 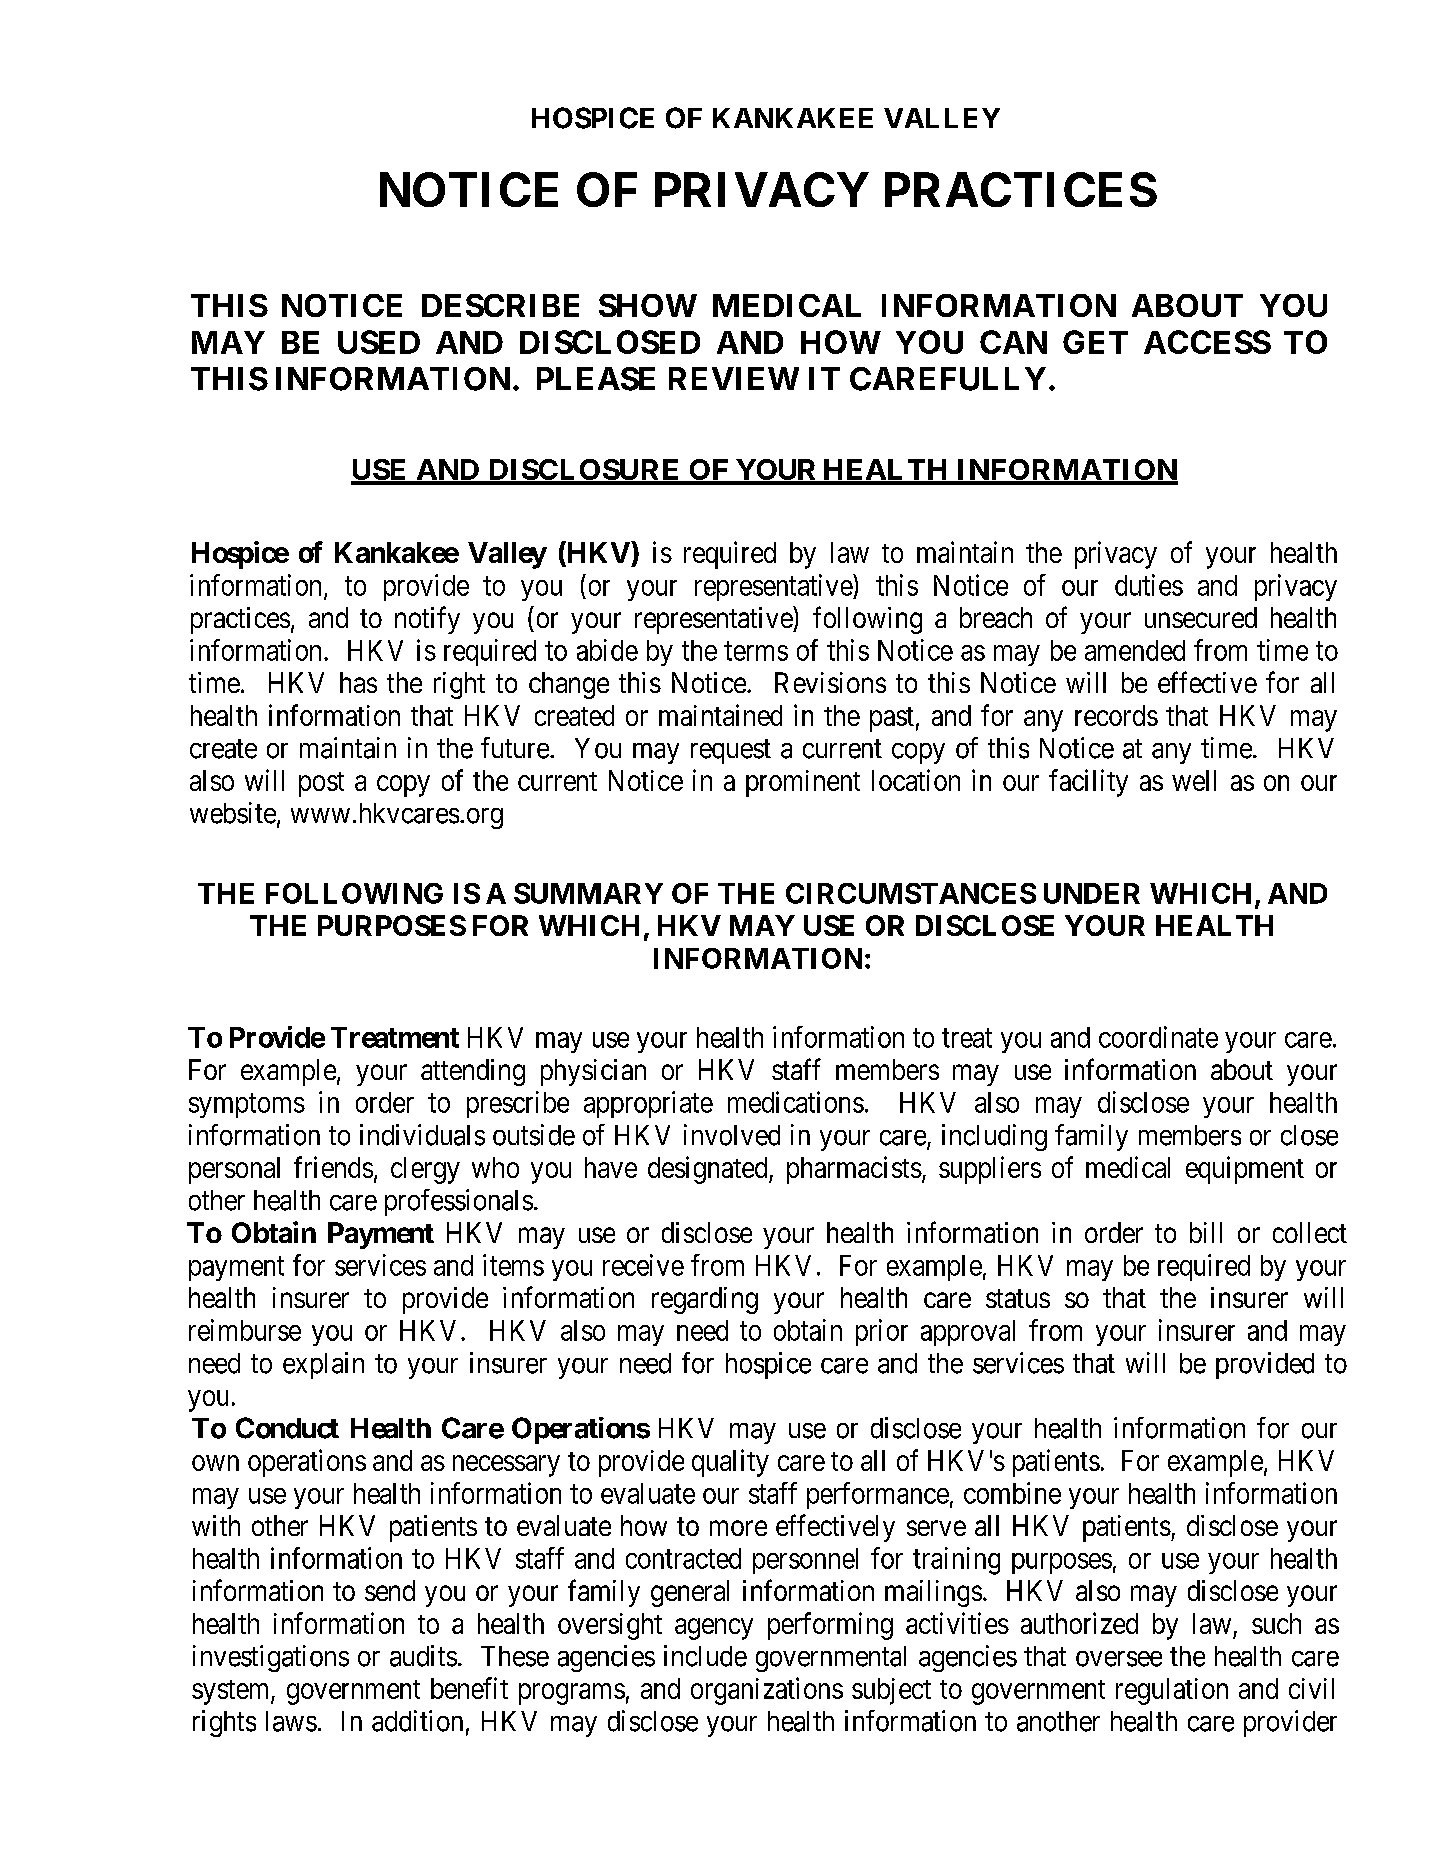 What do you see at coordinates (734, 378) in the screenshot?
I see `REVIEW` at bounding box center [734, 378].
